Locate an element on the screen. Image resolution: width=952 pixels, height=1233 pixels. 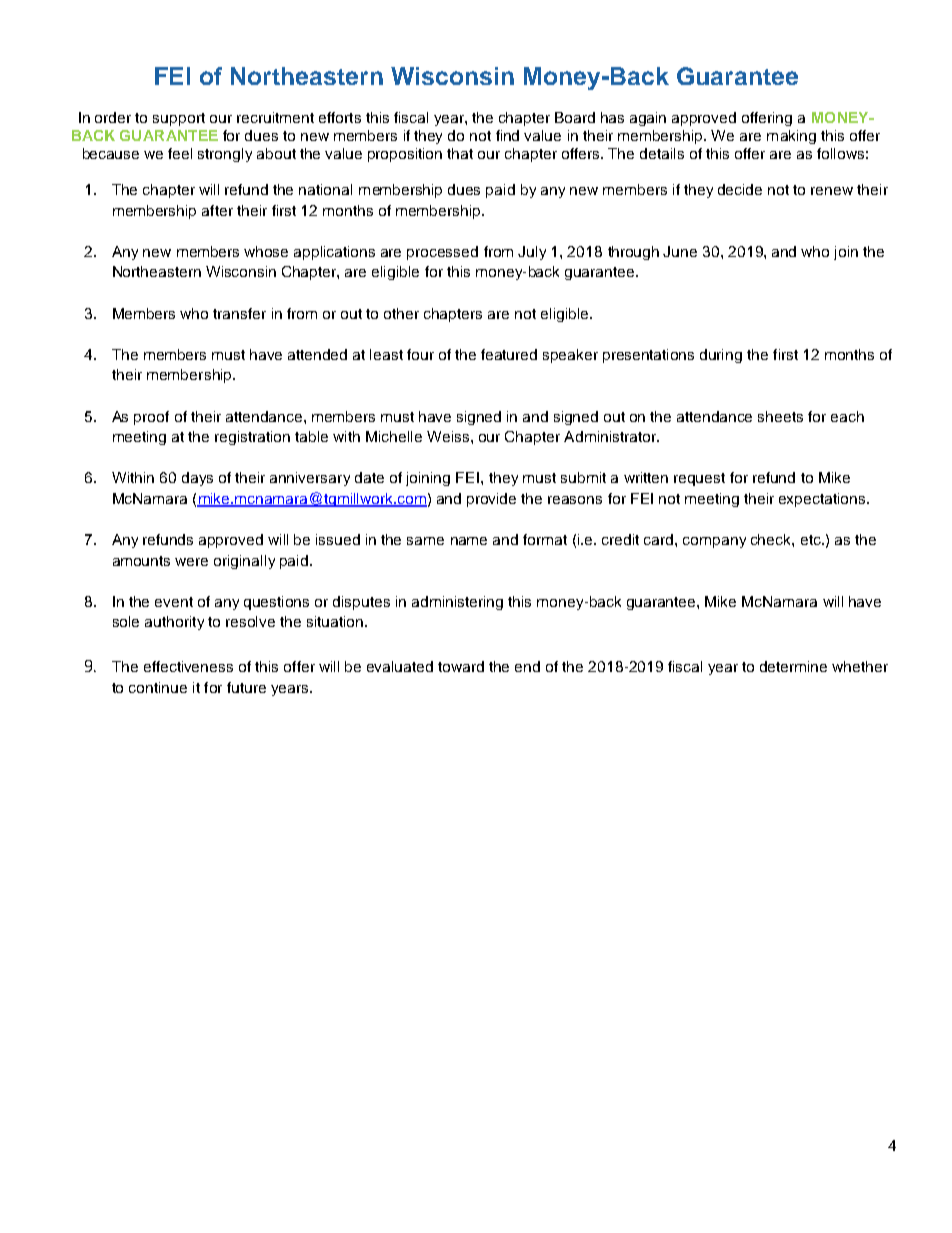
determine is located at coordinates (793, 666).
